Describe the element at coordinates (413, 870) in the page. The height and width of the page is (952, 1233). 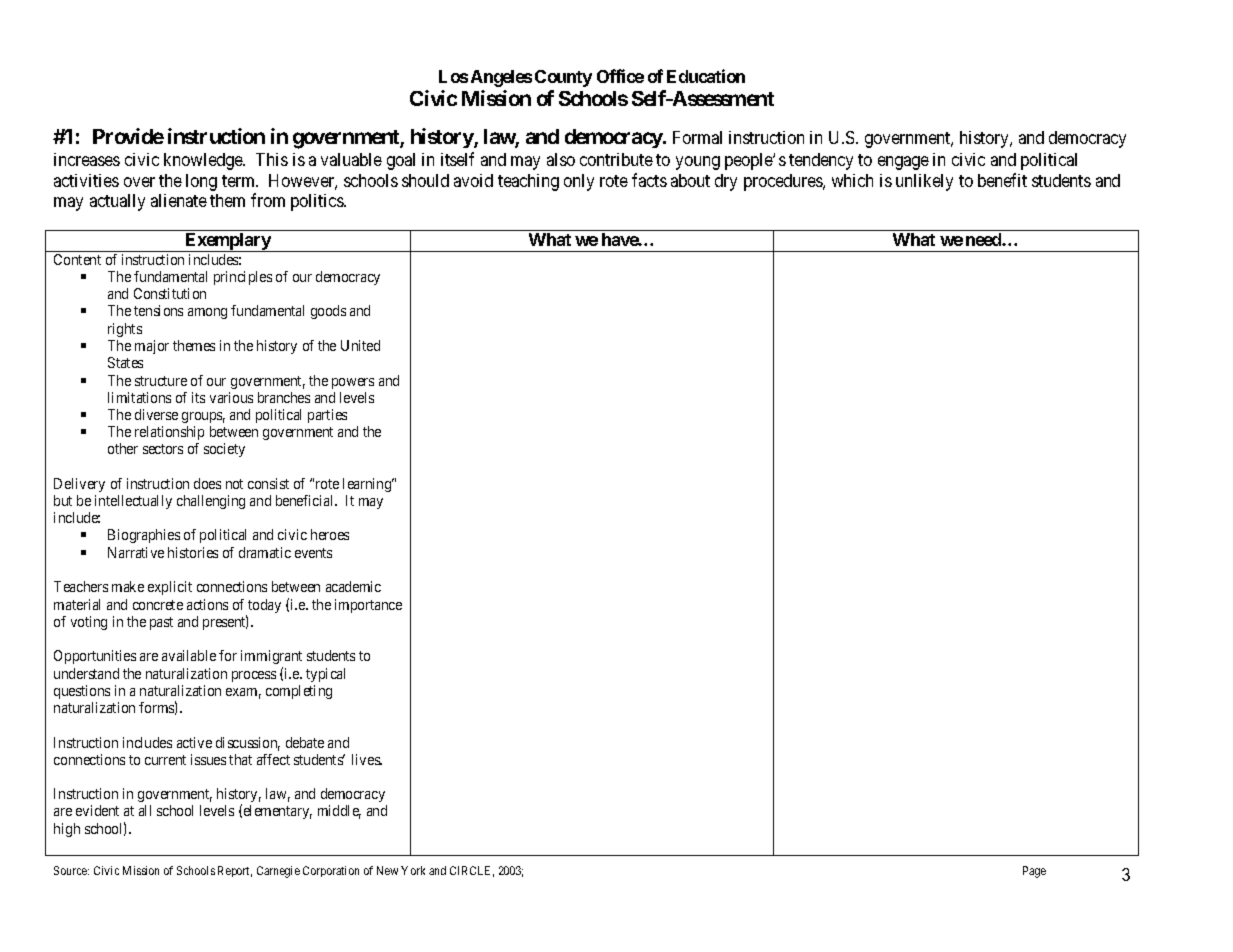
I see `York` at that location.
